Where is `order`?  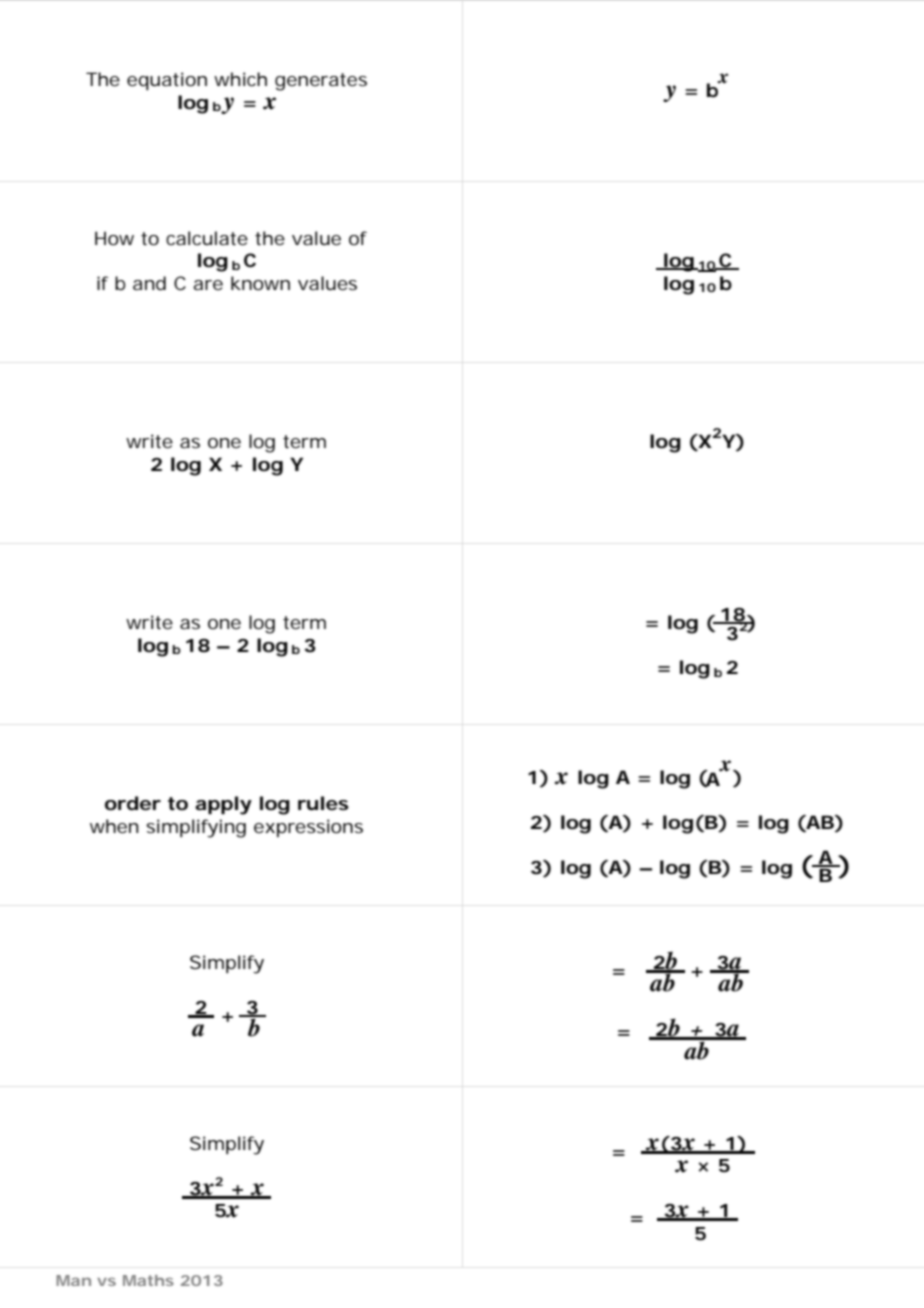 order is located at coordinates (133, 803).
